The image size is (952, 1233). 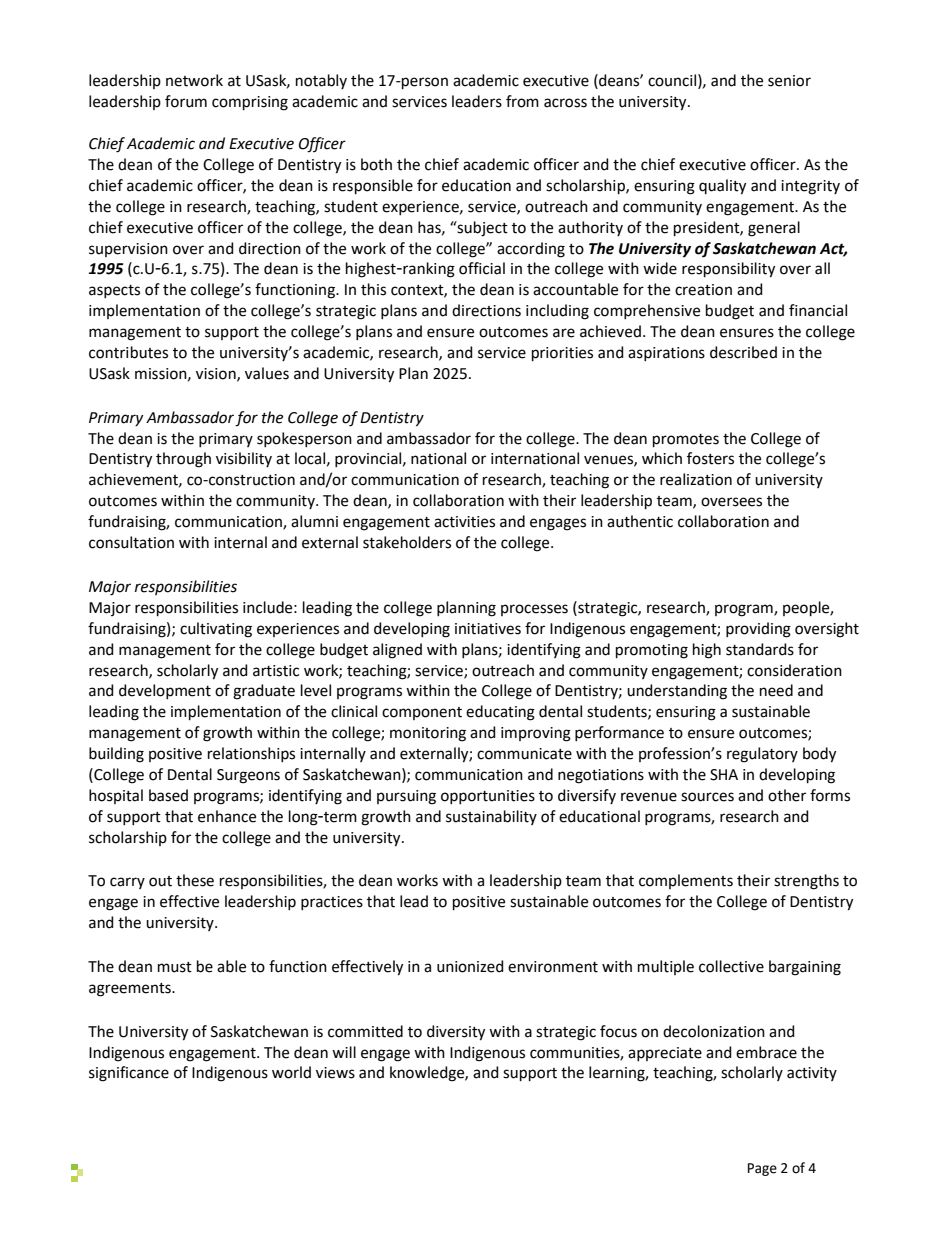 I want to click on diversity, so click(x=456, y=1033).
